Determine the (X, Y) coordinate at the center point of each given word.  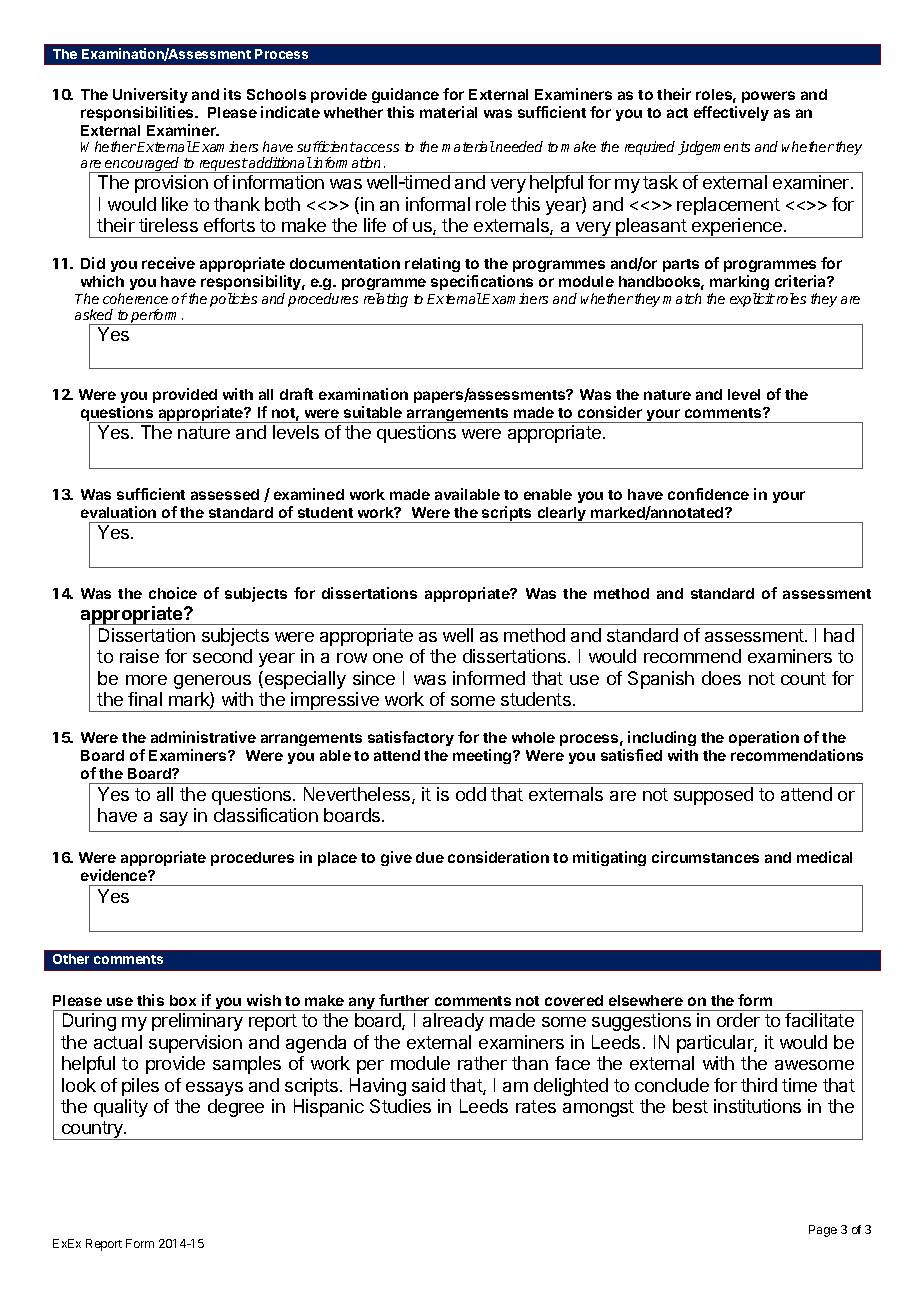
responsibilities (138, 113)
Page (823, 1231)
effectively (731, 113)
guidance (405, 95)
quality (121, 1108)
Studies (400, 1106)
